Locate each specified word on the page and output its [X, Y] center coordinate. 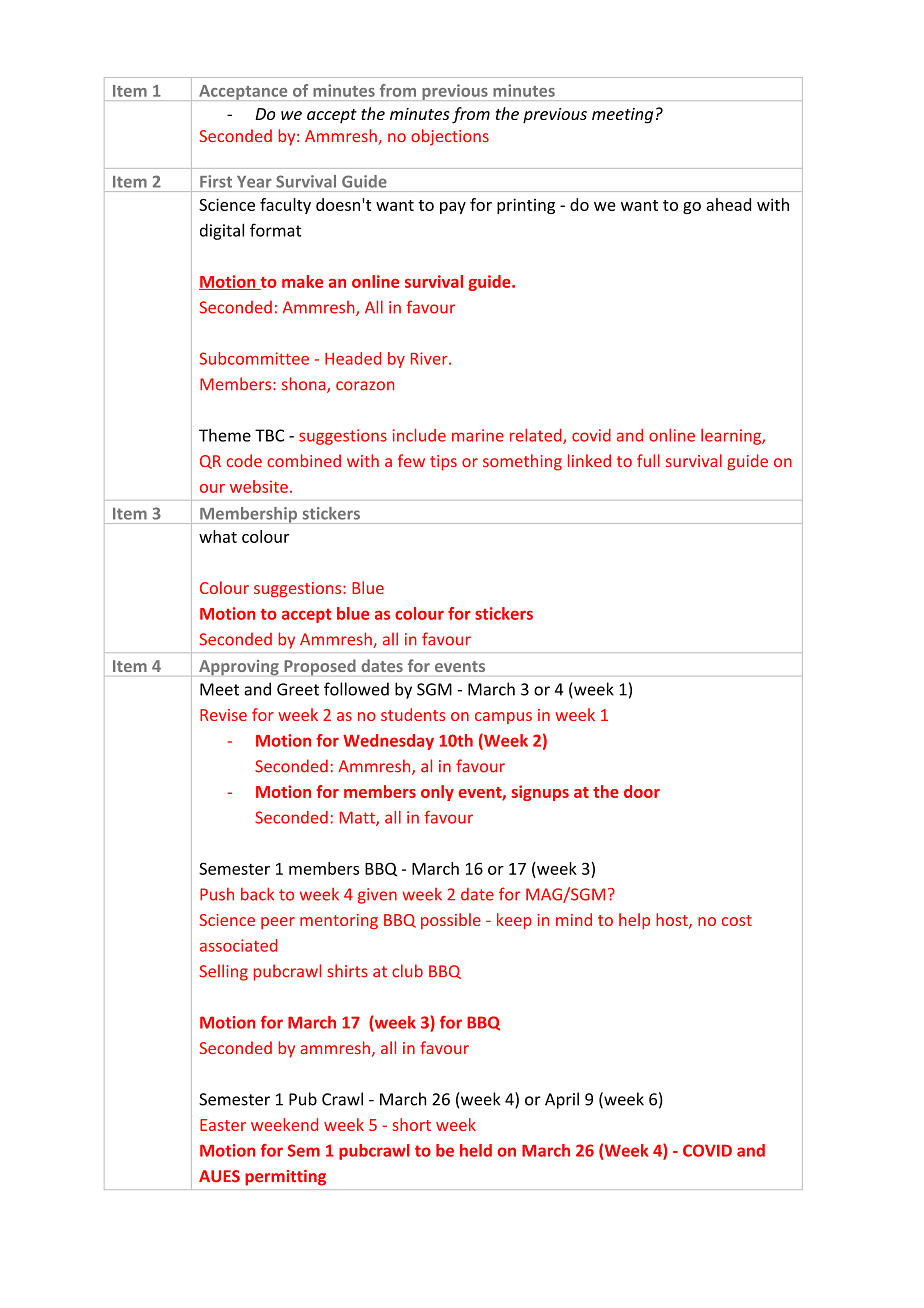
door [642, 791]
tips [443, 463]
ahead [728, 204]
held [476, 1150]
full [648, 460]
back [257, 894]
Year [254, 182]
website [259, 486]
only [437, 793]
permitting [285, 1178]
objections [450, 137]
